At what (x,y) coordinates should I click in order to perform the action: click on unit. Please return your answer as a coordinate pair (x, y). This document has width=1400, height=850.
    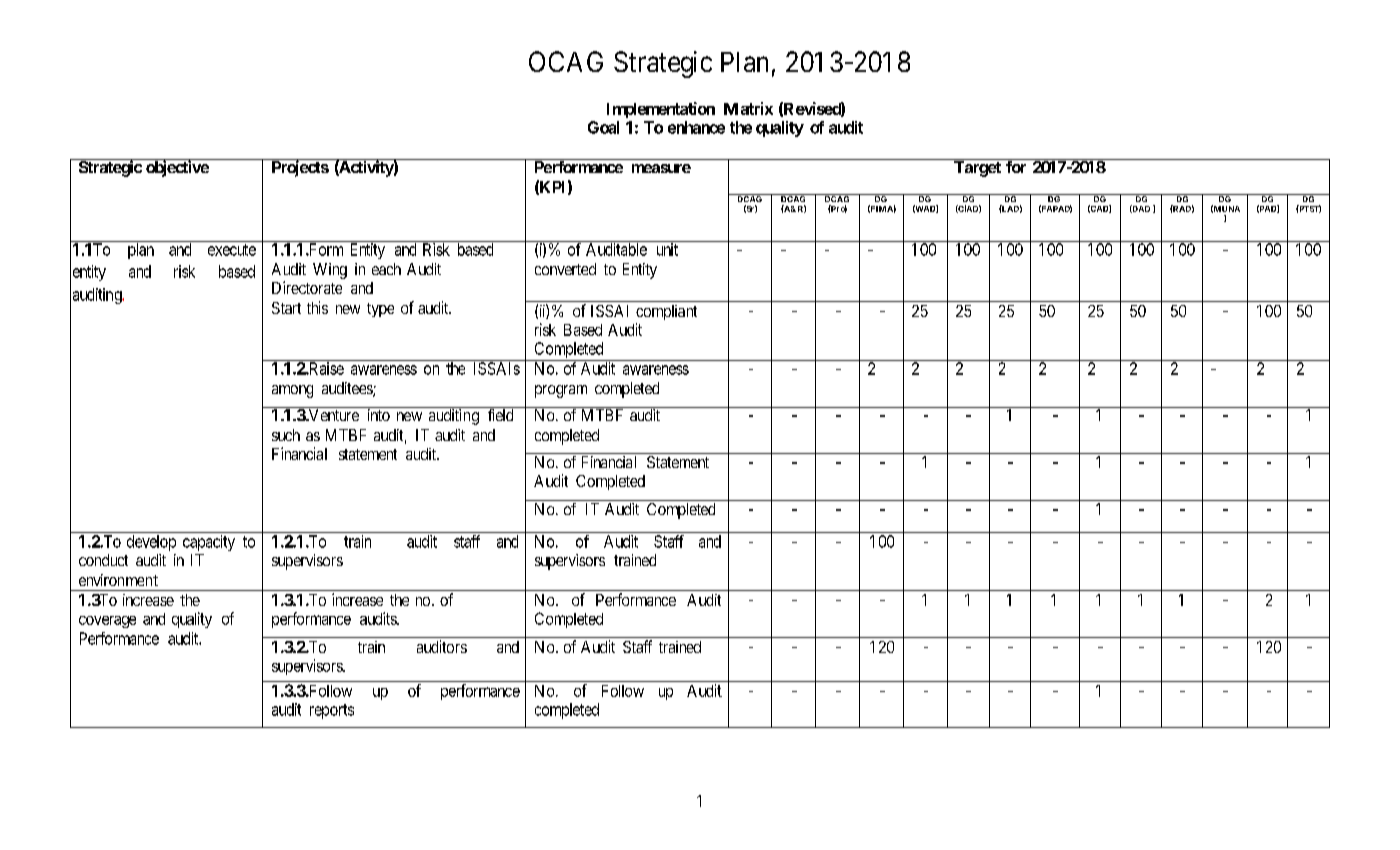
    Looking at the image, I should click on (667, 249).
